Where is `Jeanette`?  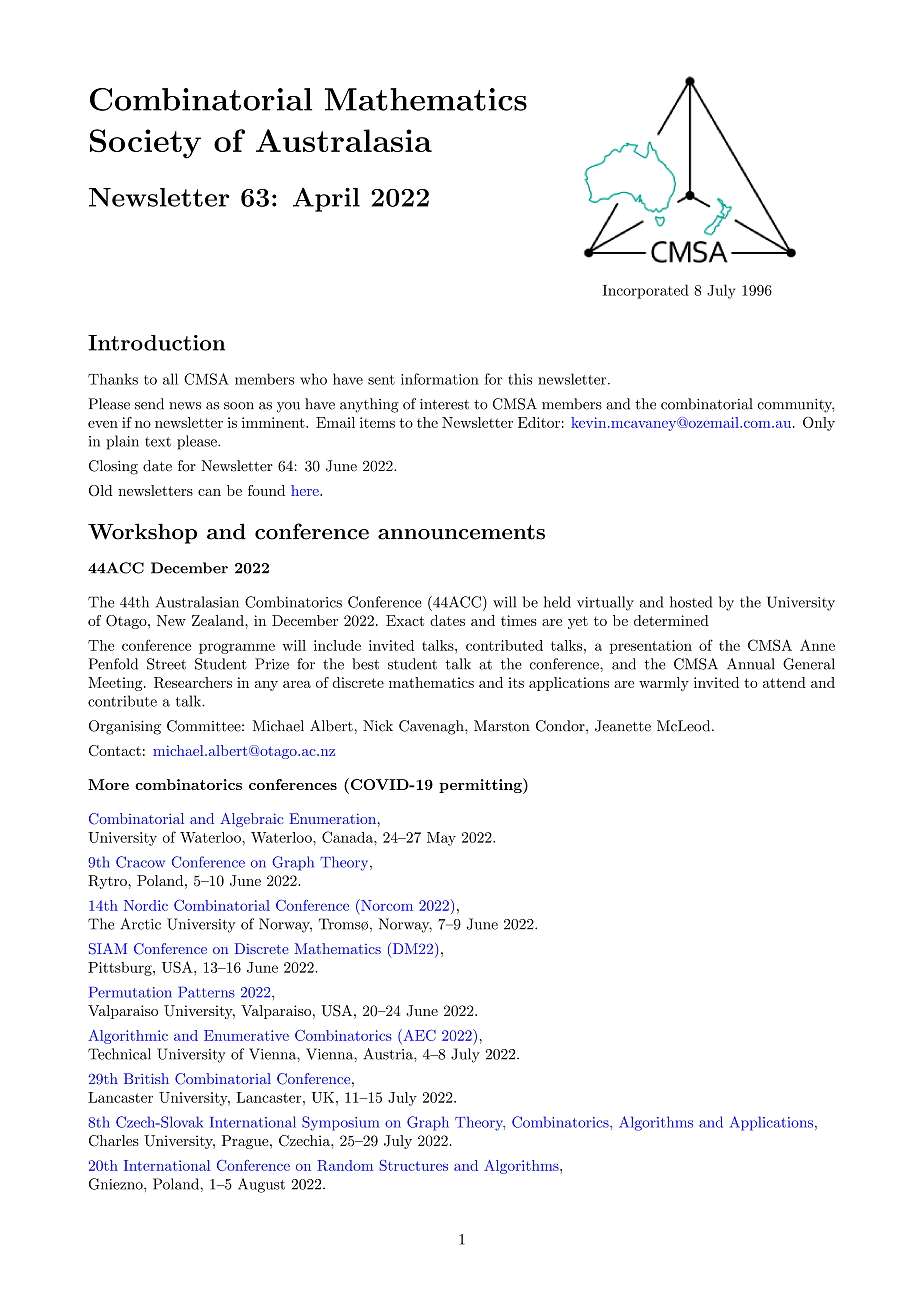 Jeanette is located at coordinates (623, 726).
